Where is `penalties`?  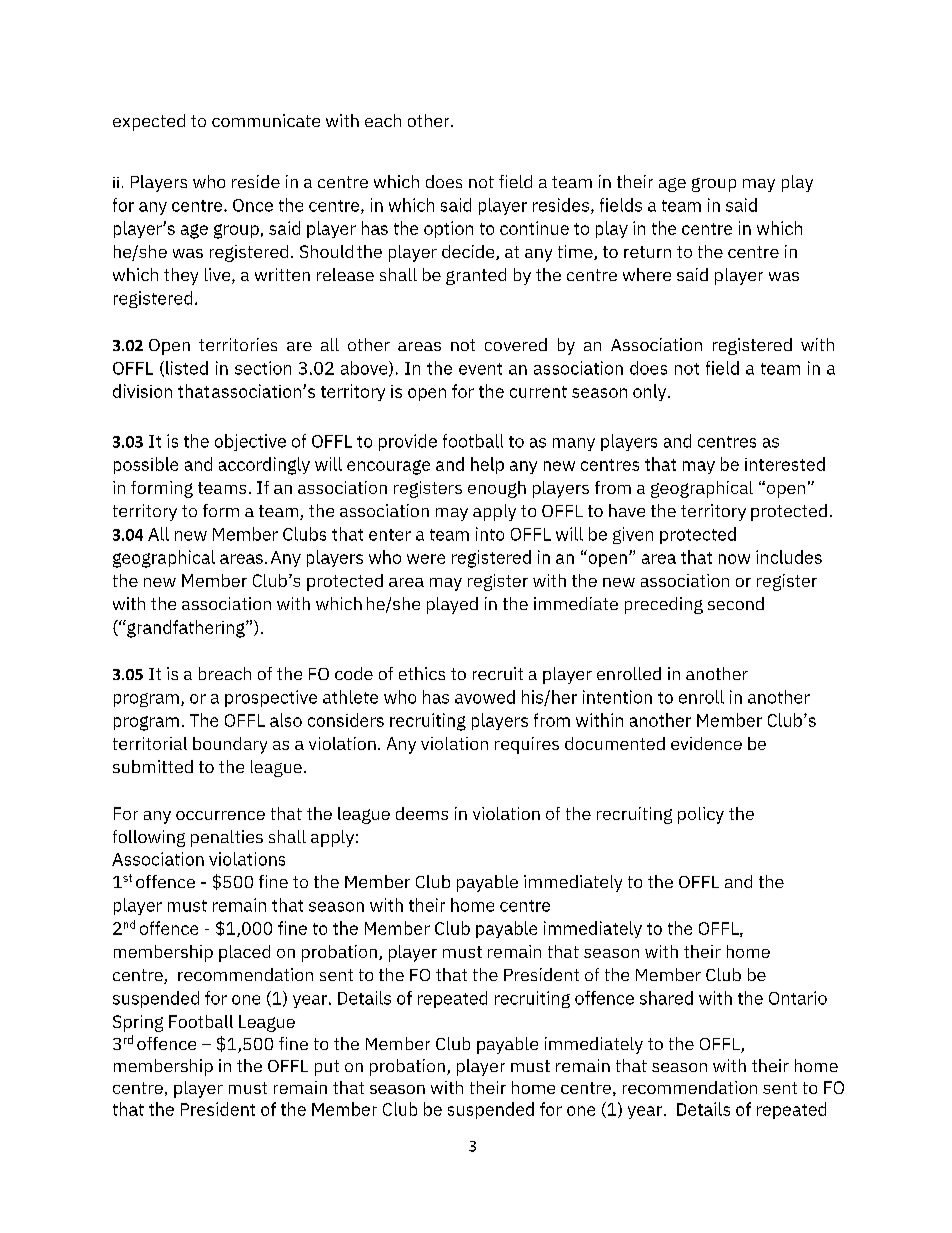 penalties is located at coordinates (227, 838).
